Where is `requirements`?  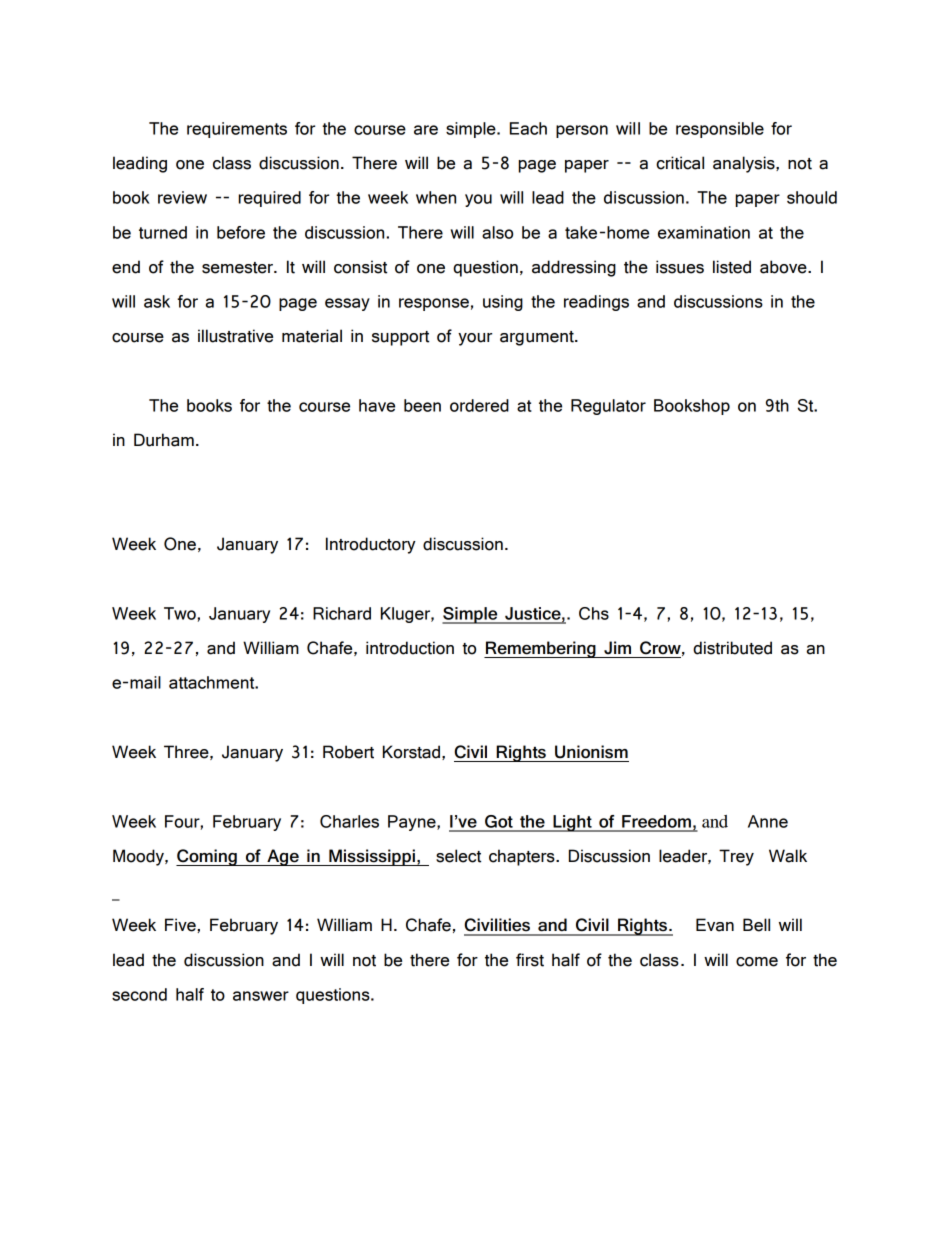
requirements is located at coordinates (237, 130).
